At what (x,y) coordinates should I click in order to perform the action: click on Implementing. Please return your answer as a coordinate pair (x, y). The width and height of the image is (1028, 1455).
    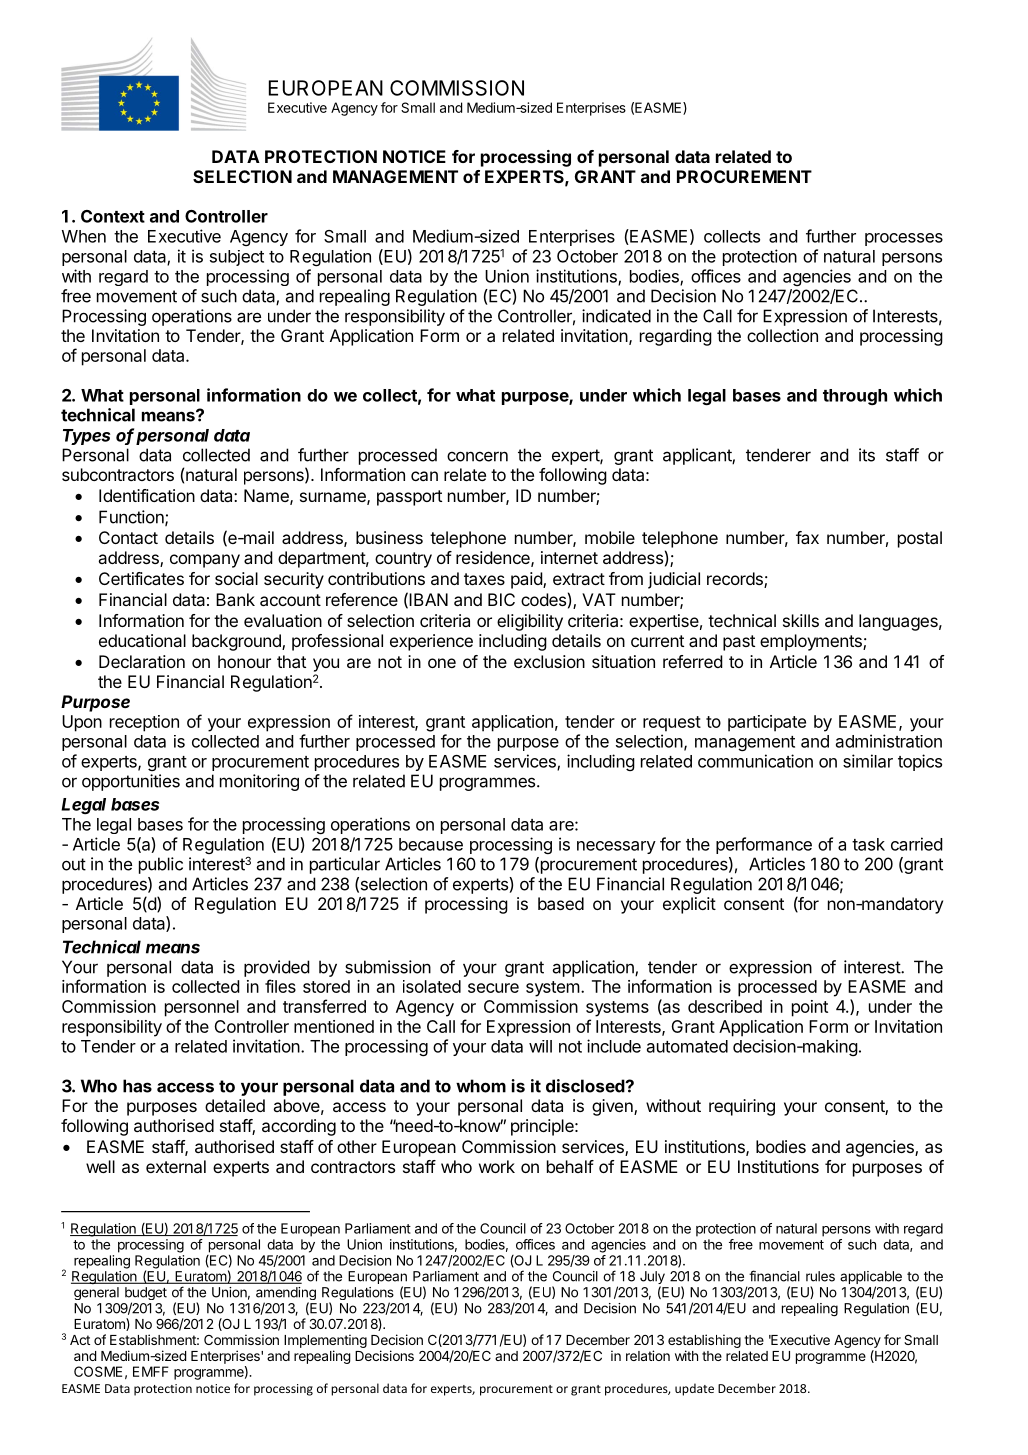
    Looking at the image, I should click on (325, 1341).
